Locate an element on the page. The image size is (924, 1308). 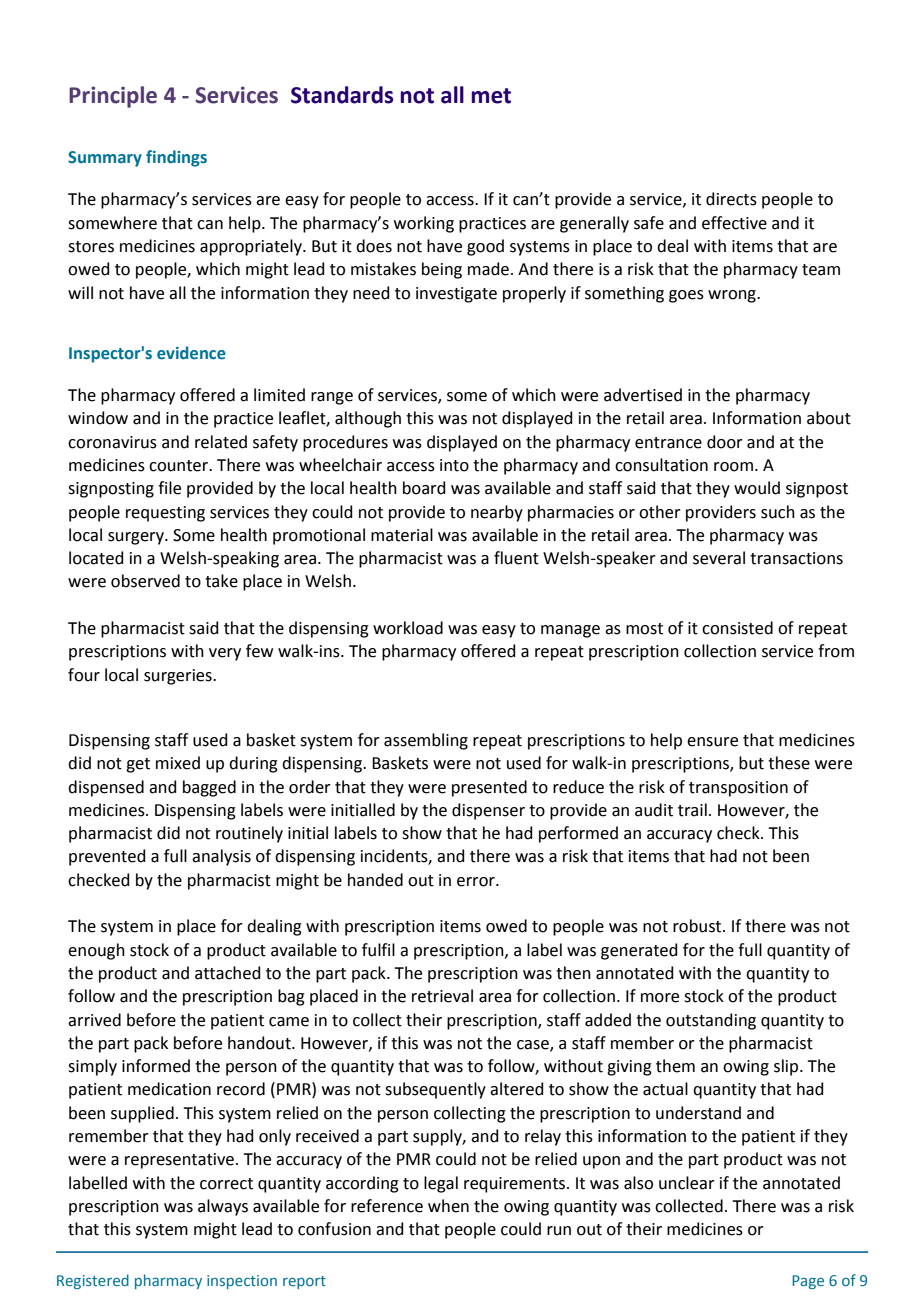
ensure is located at coordinates (712, 742).
